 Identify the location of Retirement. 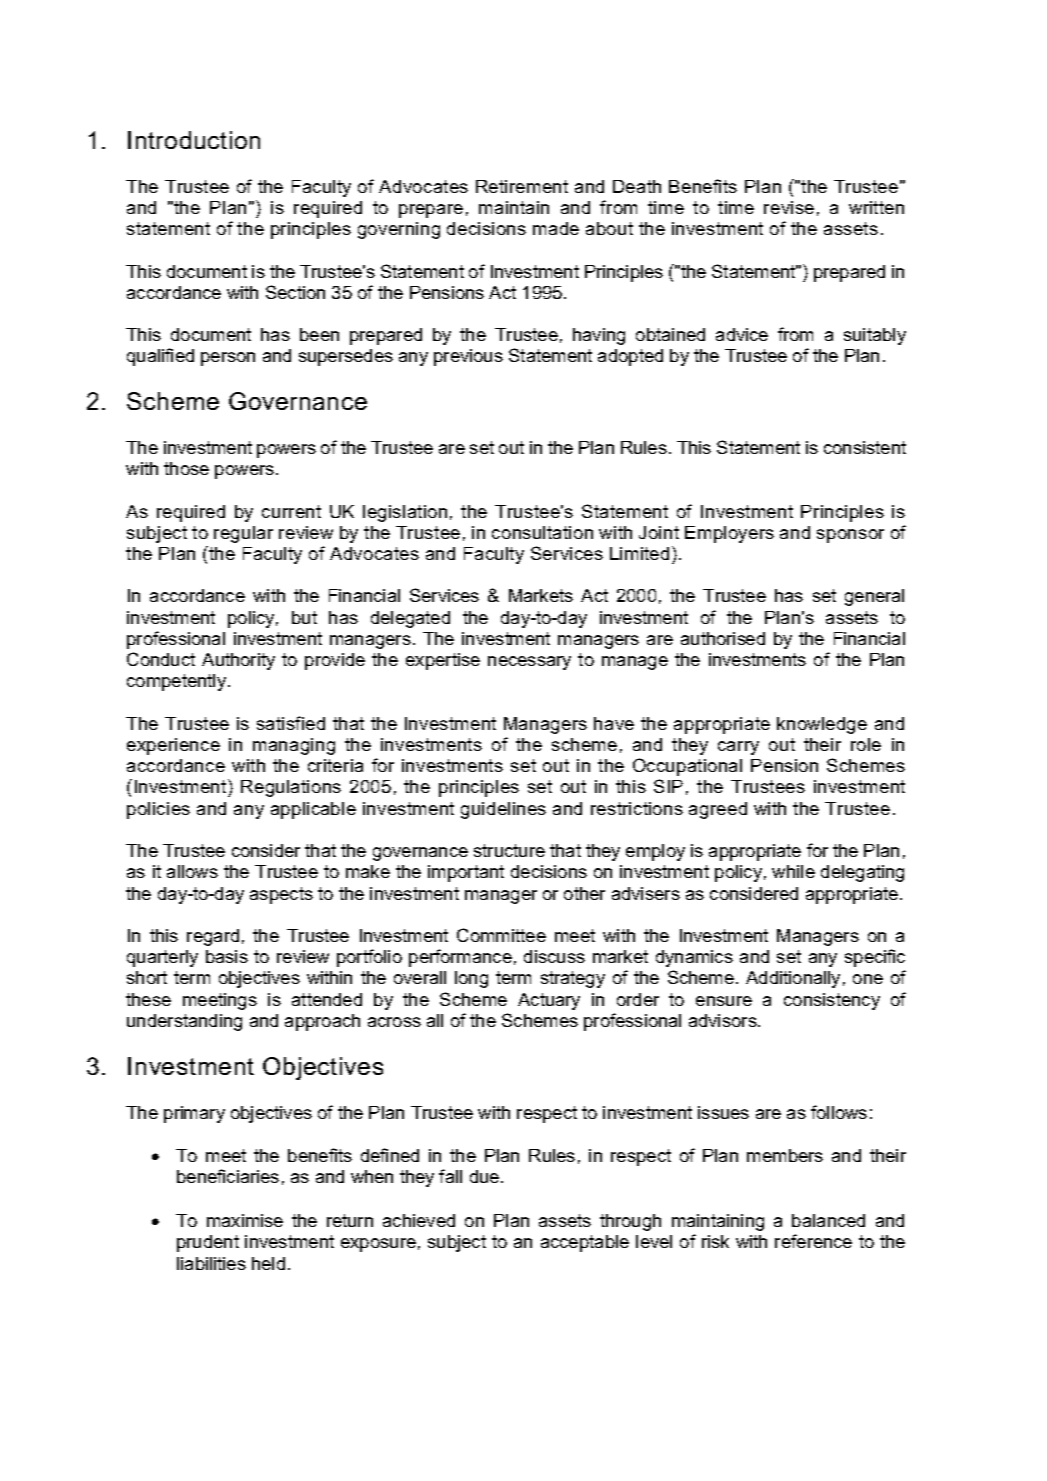
(522, 186).
